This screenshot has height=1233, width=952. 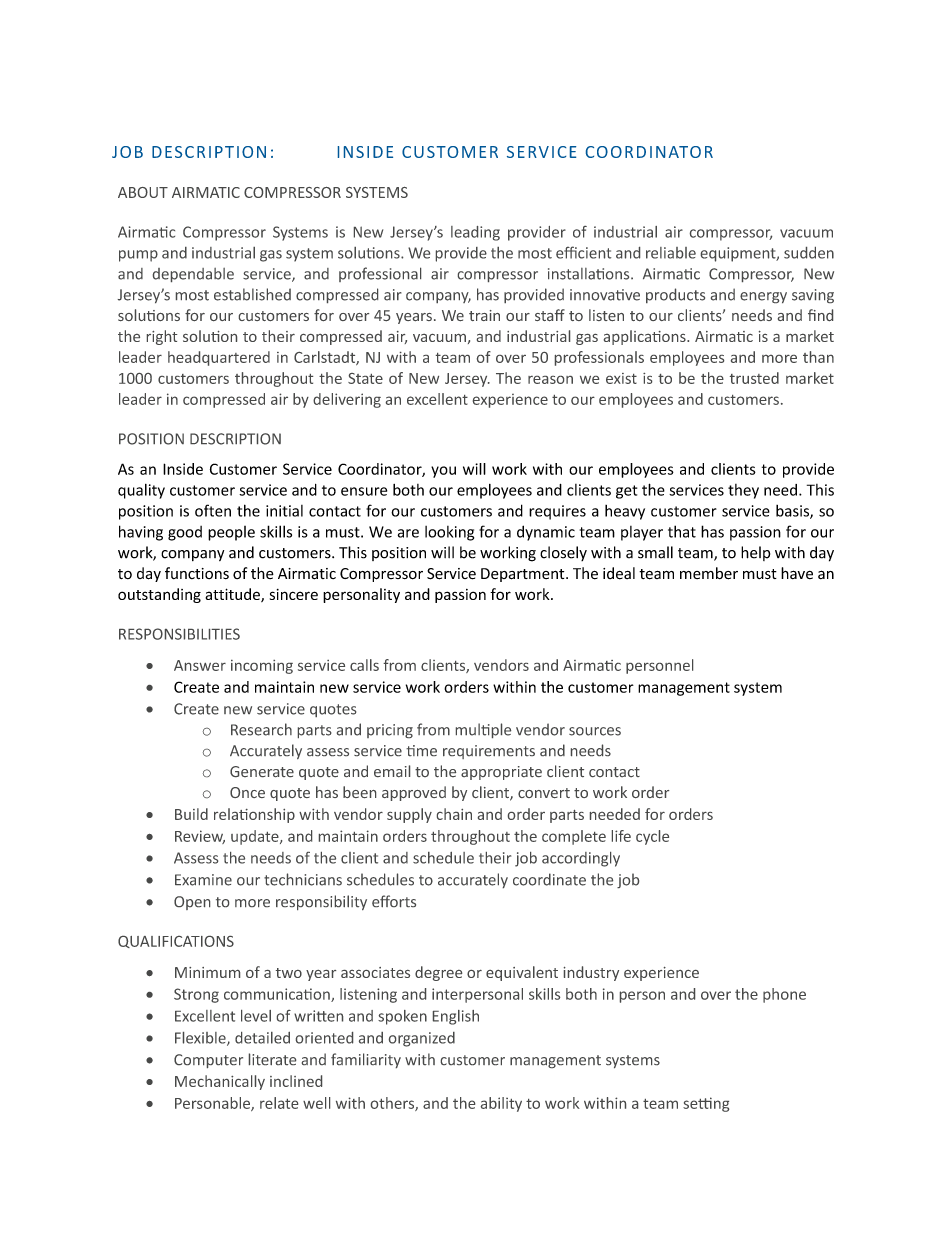 What do you see at coordinates (671, 253) in the screenshot?
I see `reliable` at bounding box center [671, 253].
